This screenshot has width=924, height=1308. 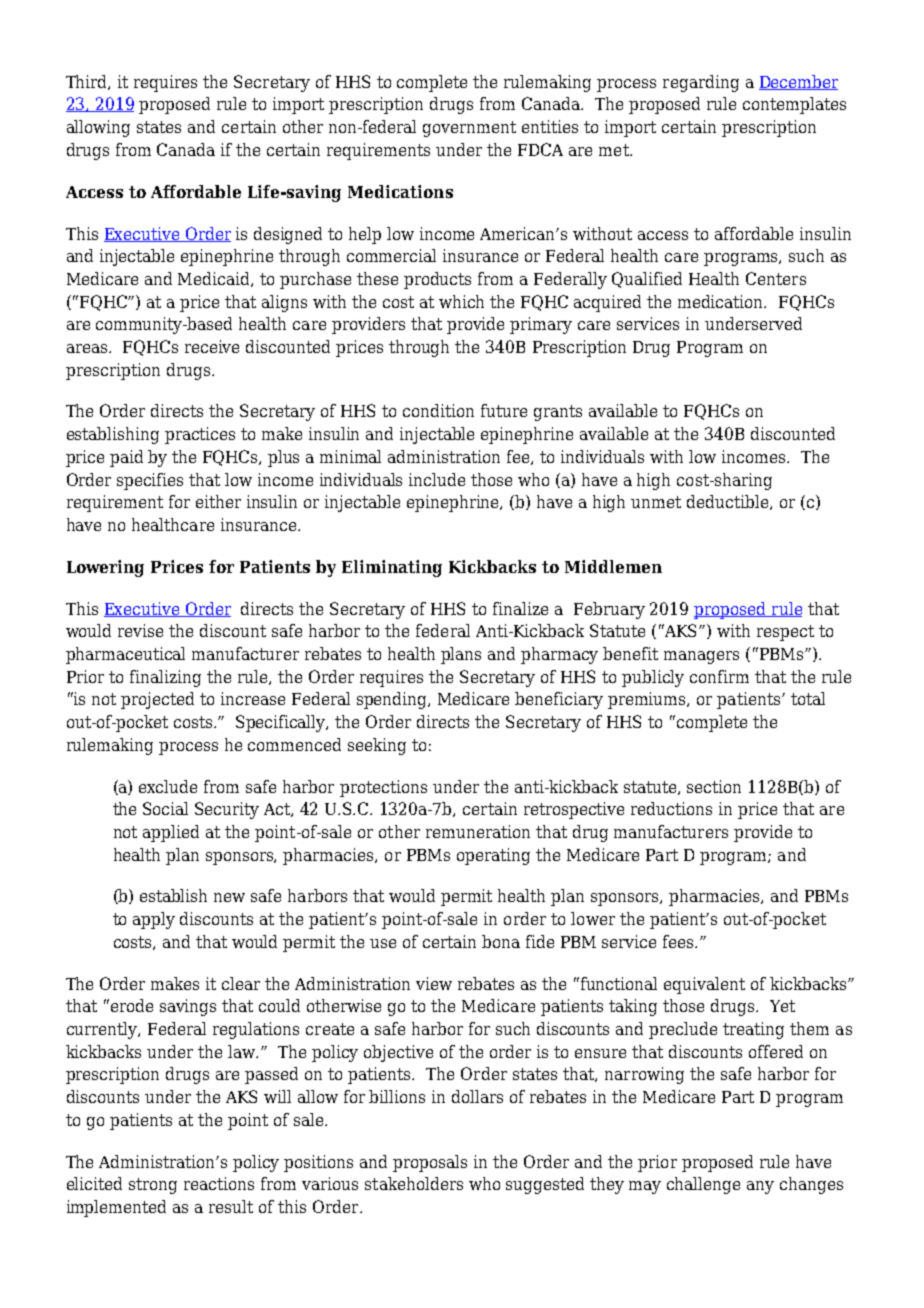 I want to click on strong, so click(x=153, y=1186).
